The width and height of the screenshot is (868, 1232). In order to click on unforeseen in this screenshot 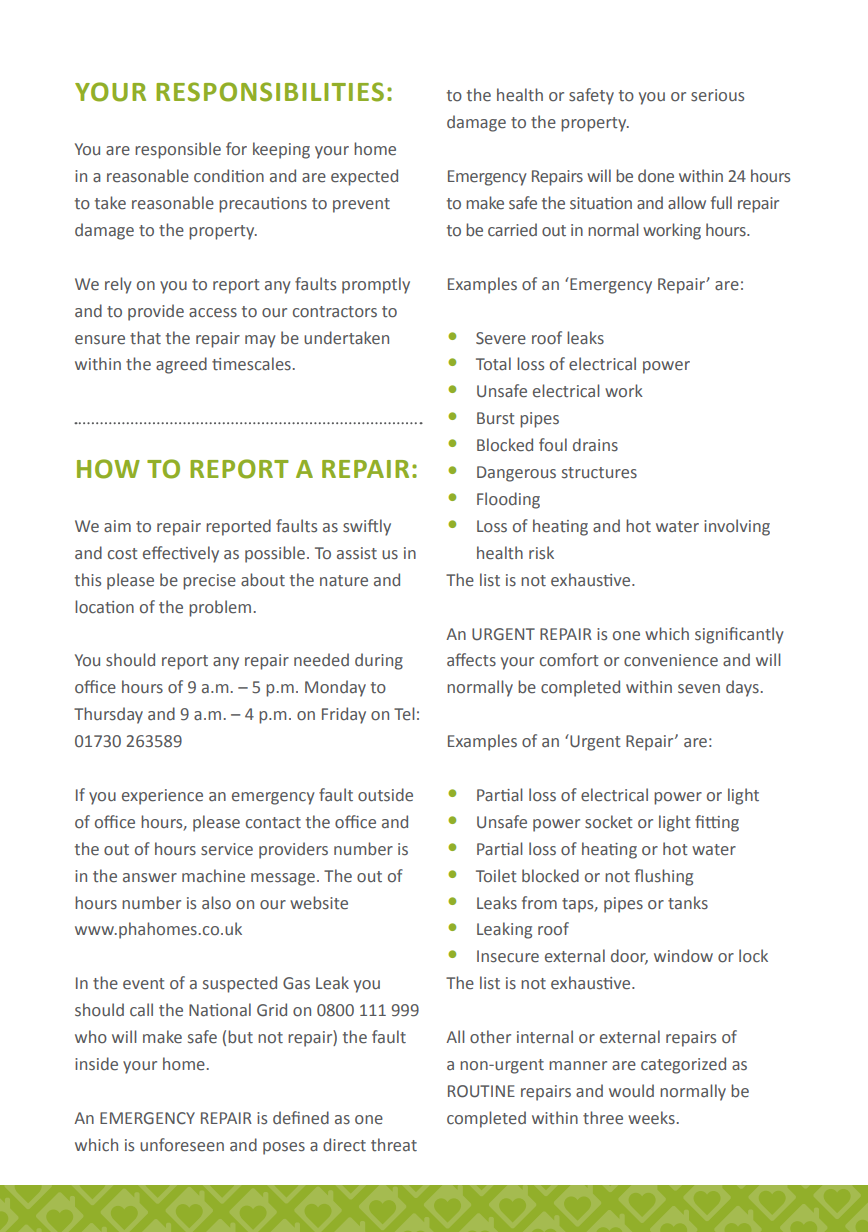, I will do `click(182, 1145)`.
